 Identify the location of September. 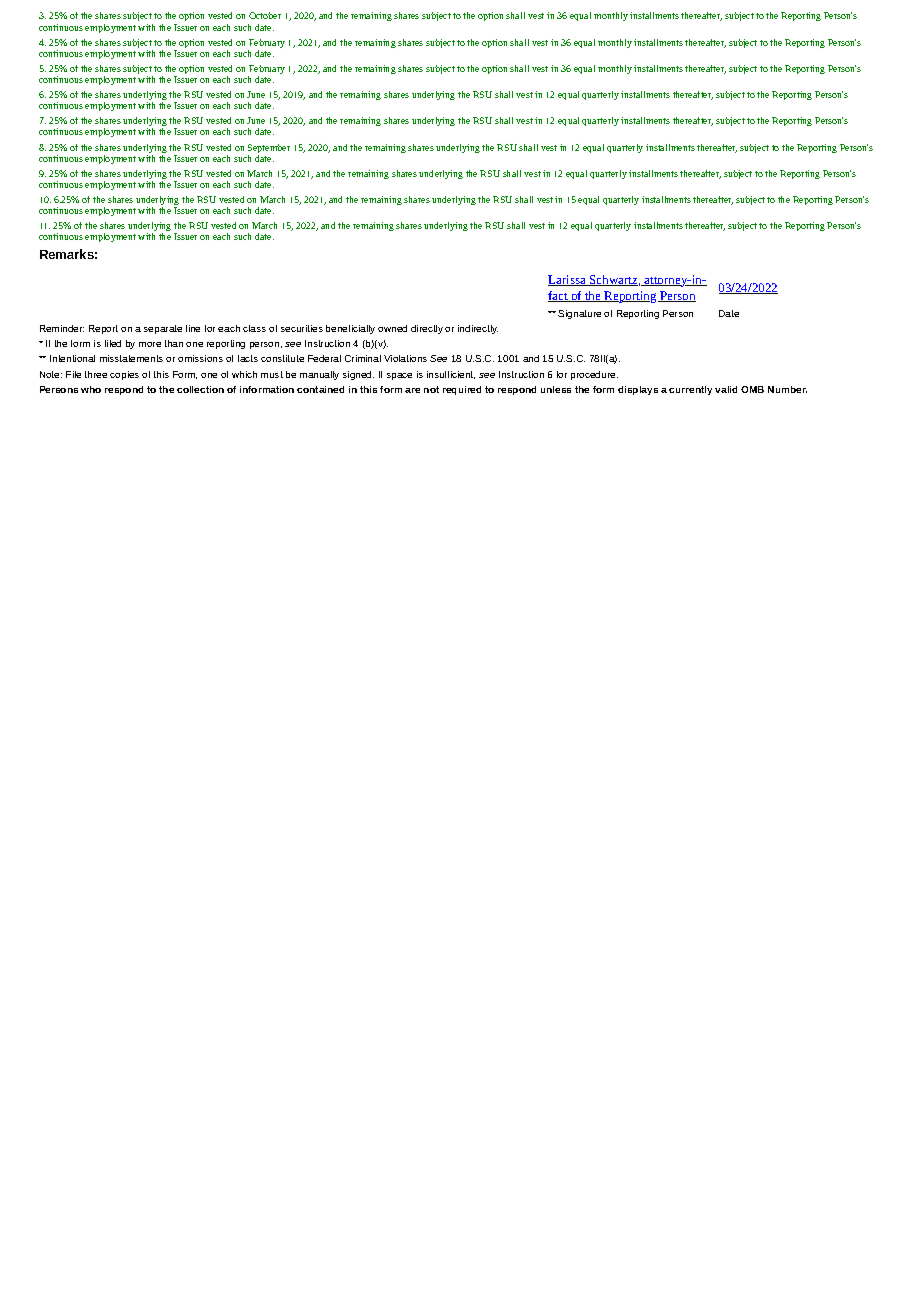
(269, 150).
